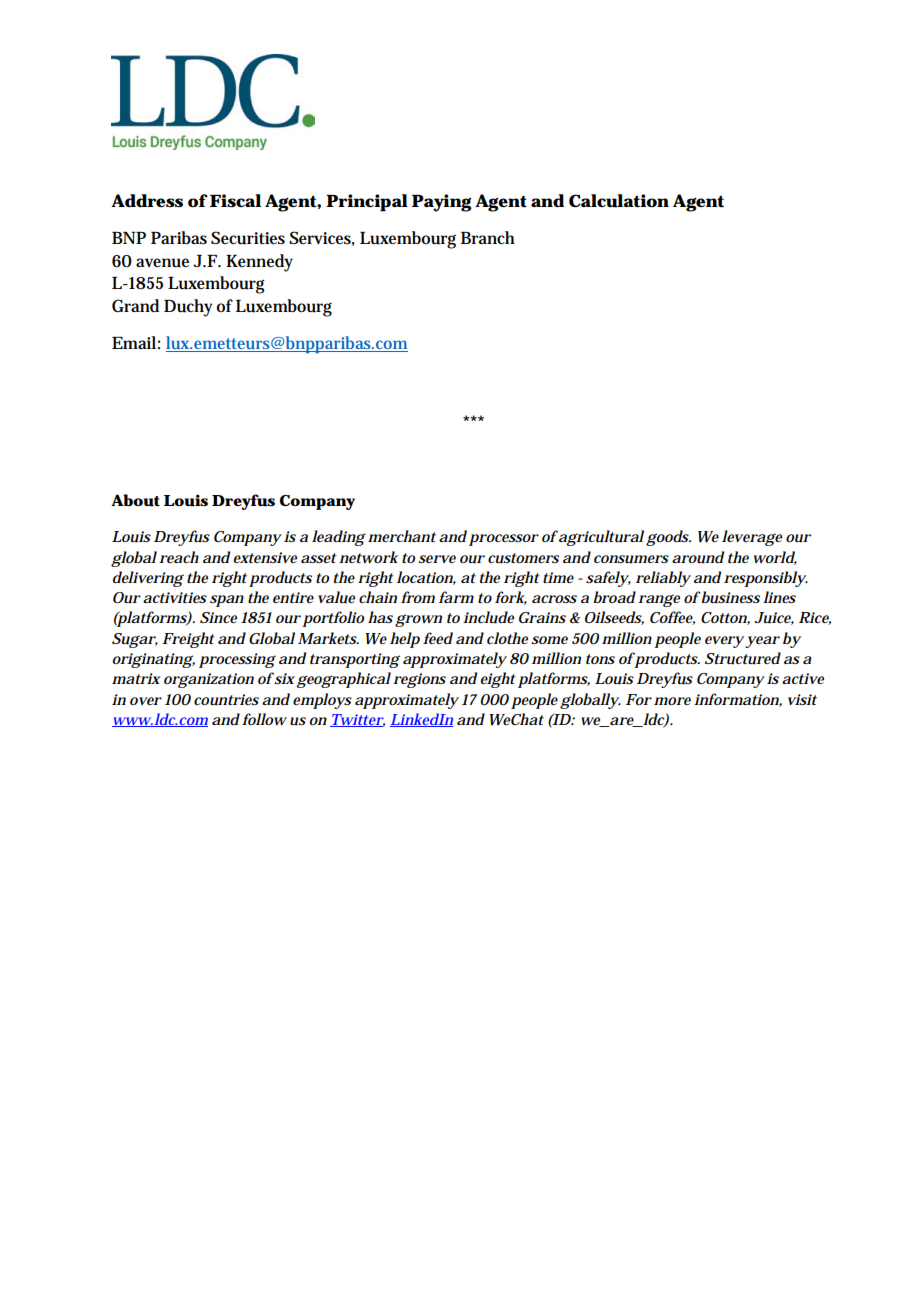 The image size is (924, 1308). I want to click on processor, so click(504, 540).
